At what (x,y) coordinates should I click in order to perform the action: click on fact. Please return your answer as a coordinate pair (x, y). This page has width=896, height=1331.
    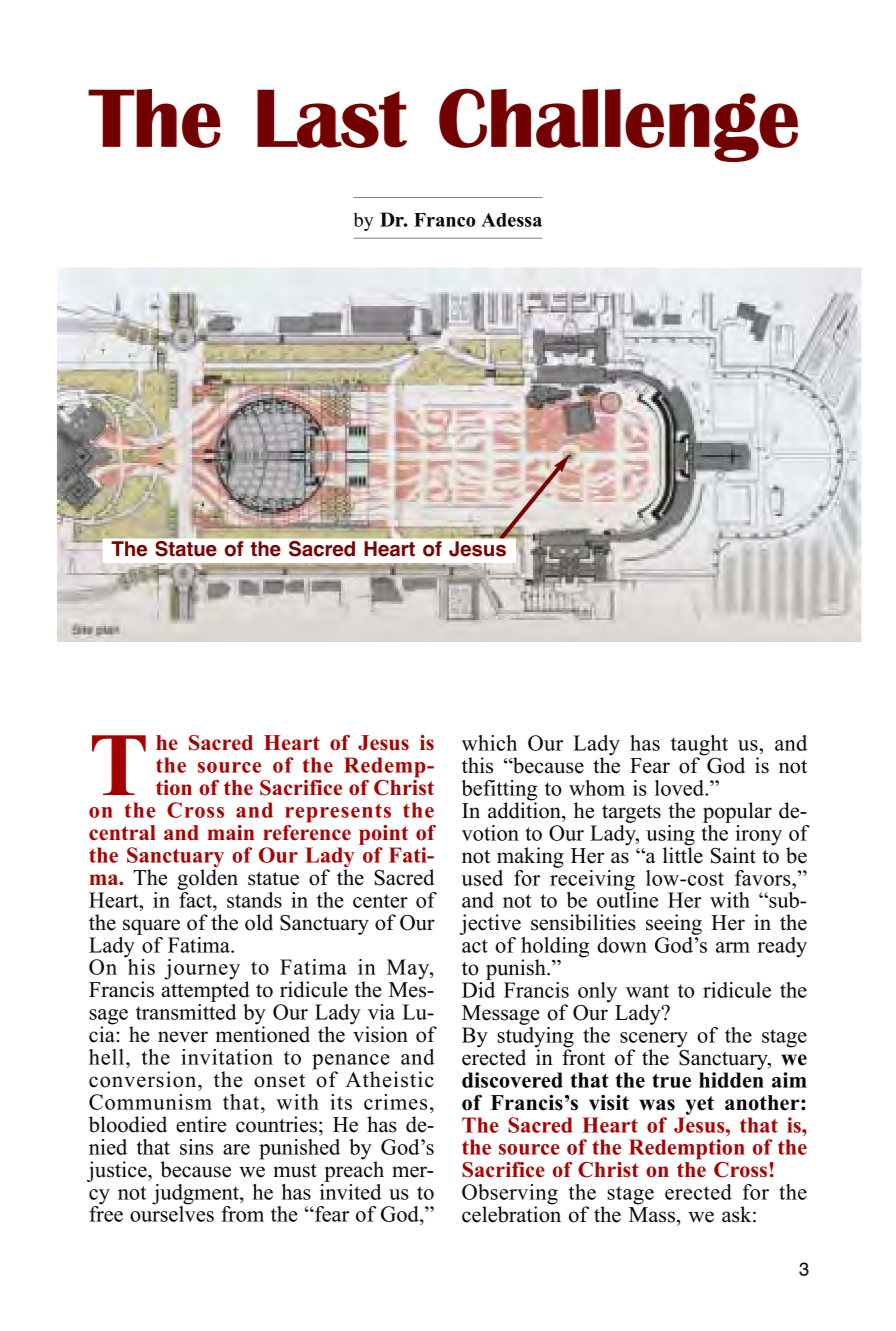
    Looking at the image, I should click on (197, 898).
